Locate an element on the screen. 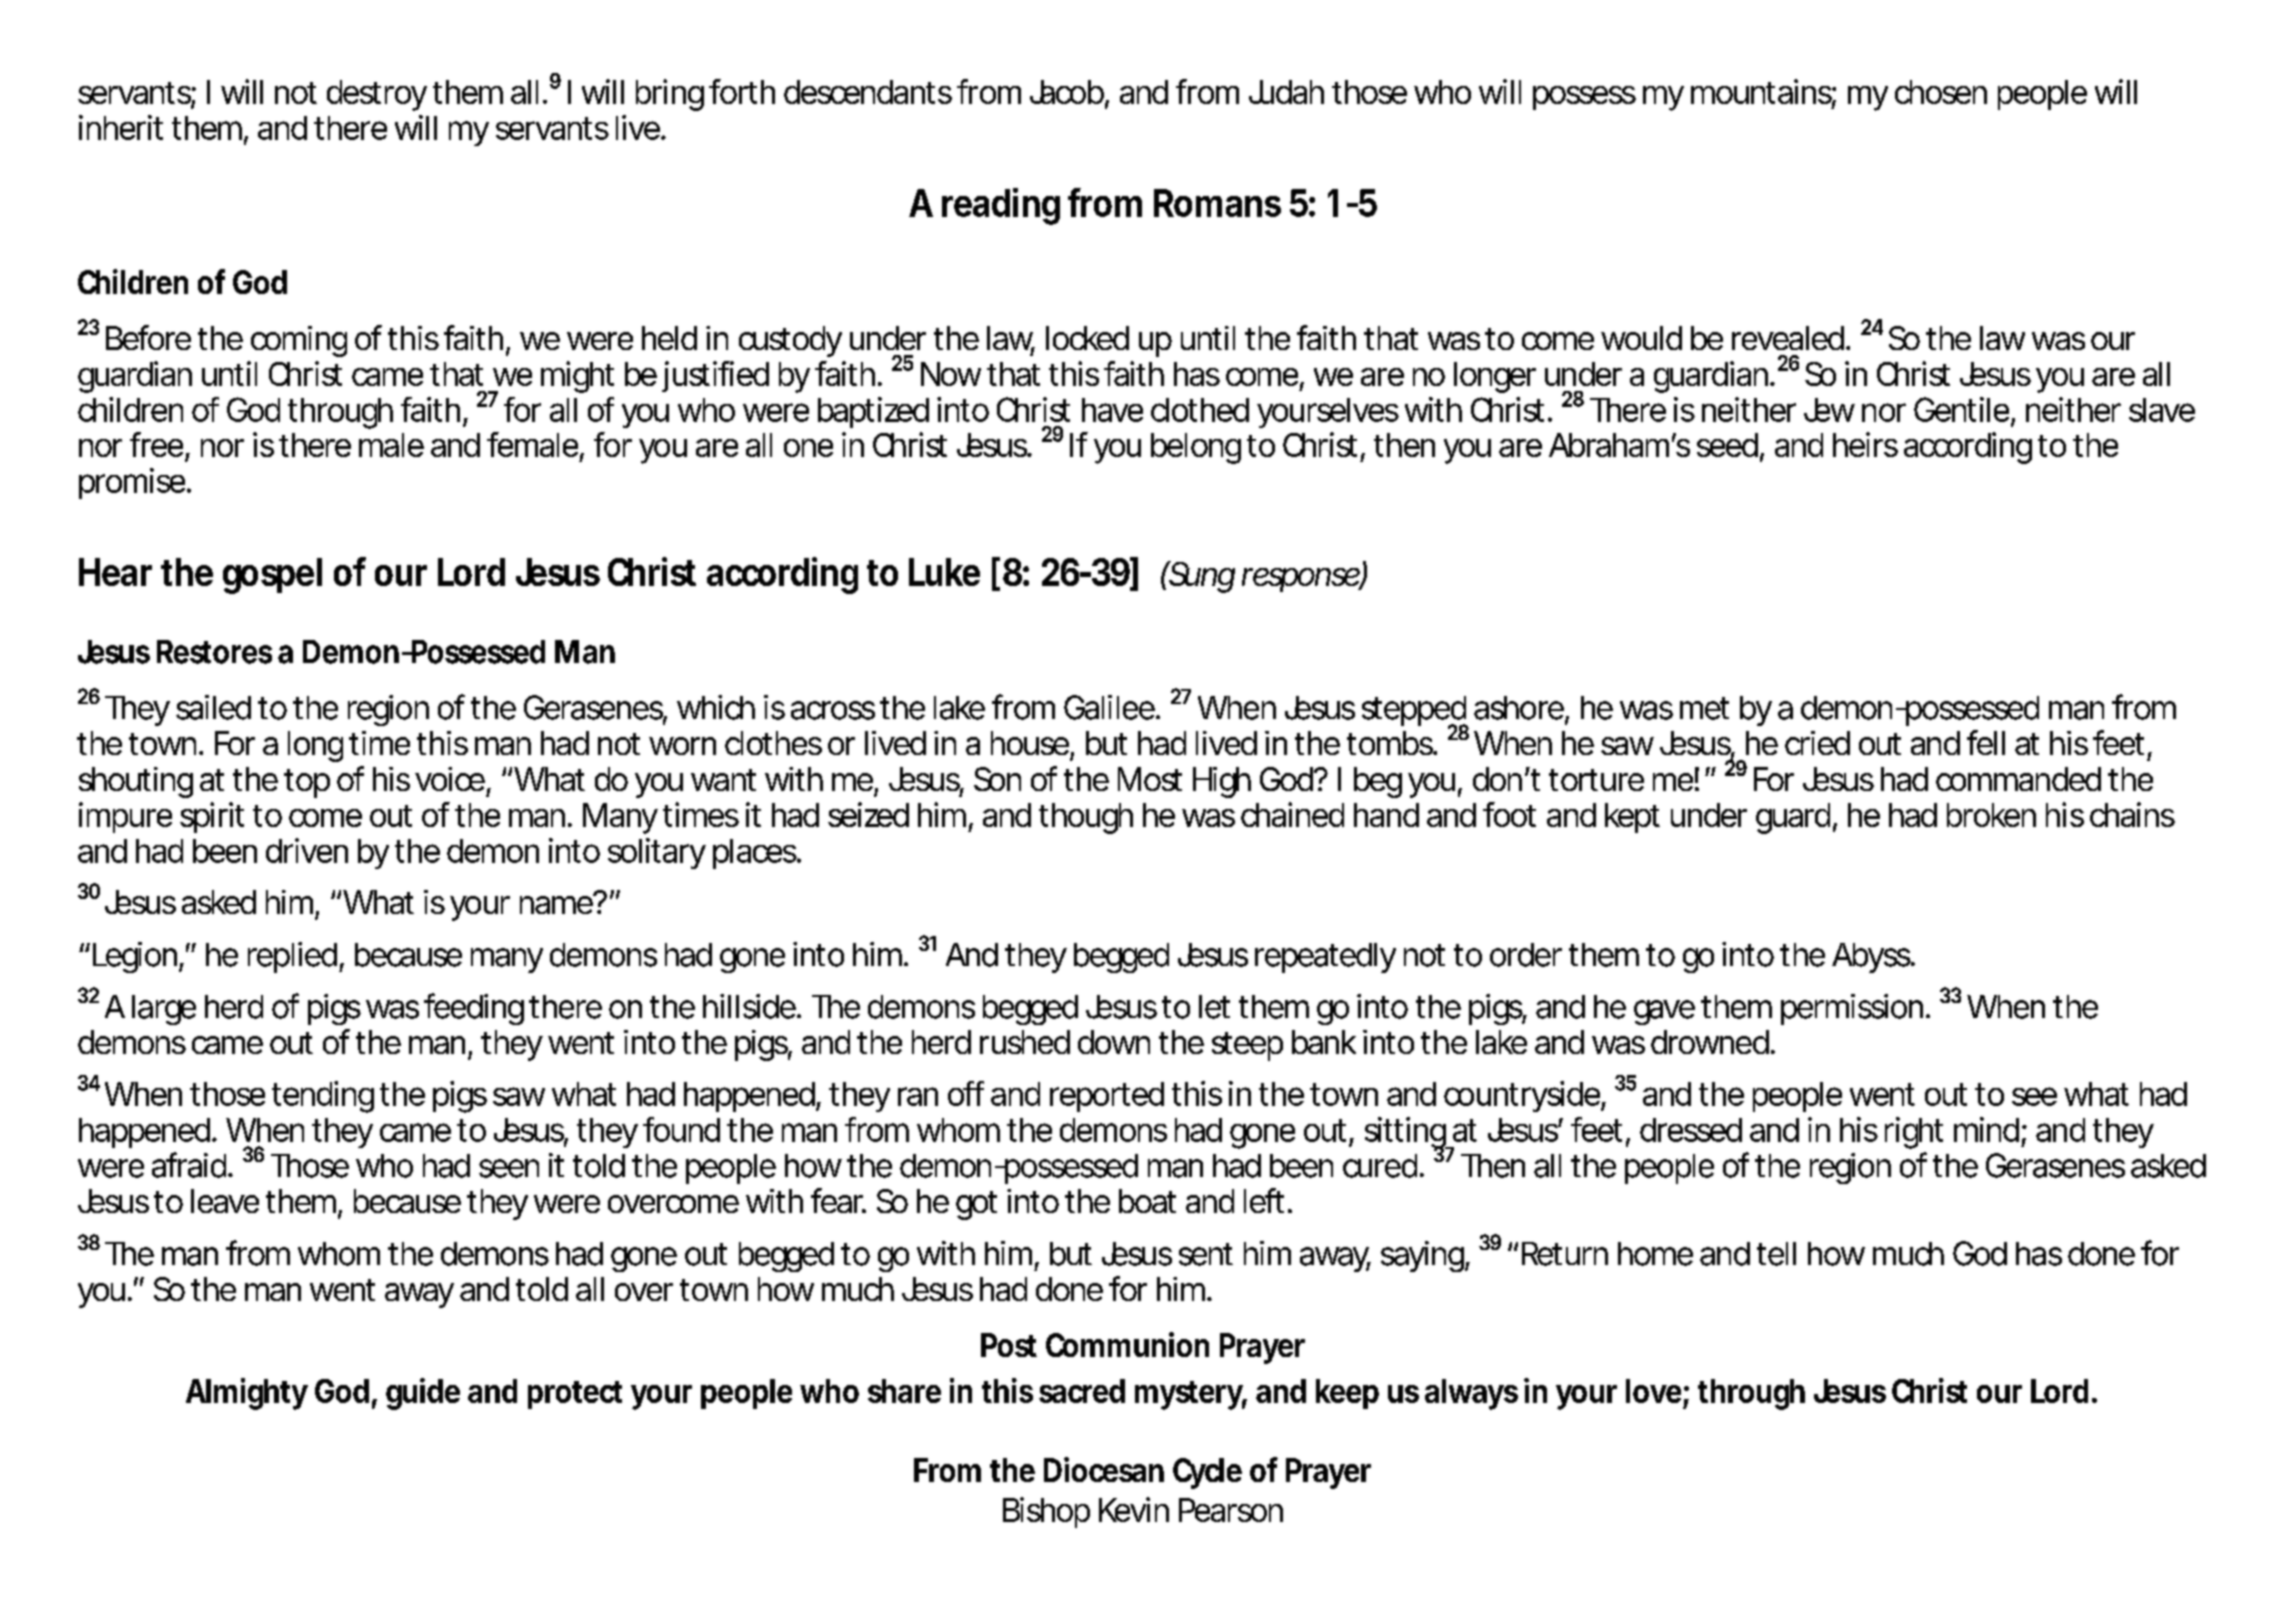 This screenshot has width=2285, height=1615. leave is located at coordinates (225, 1201).
